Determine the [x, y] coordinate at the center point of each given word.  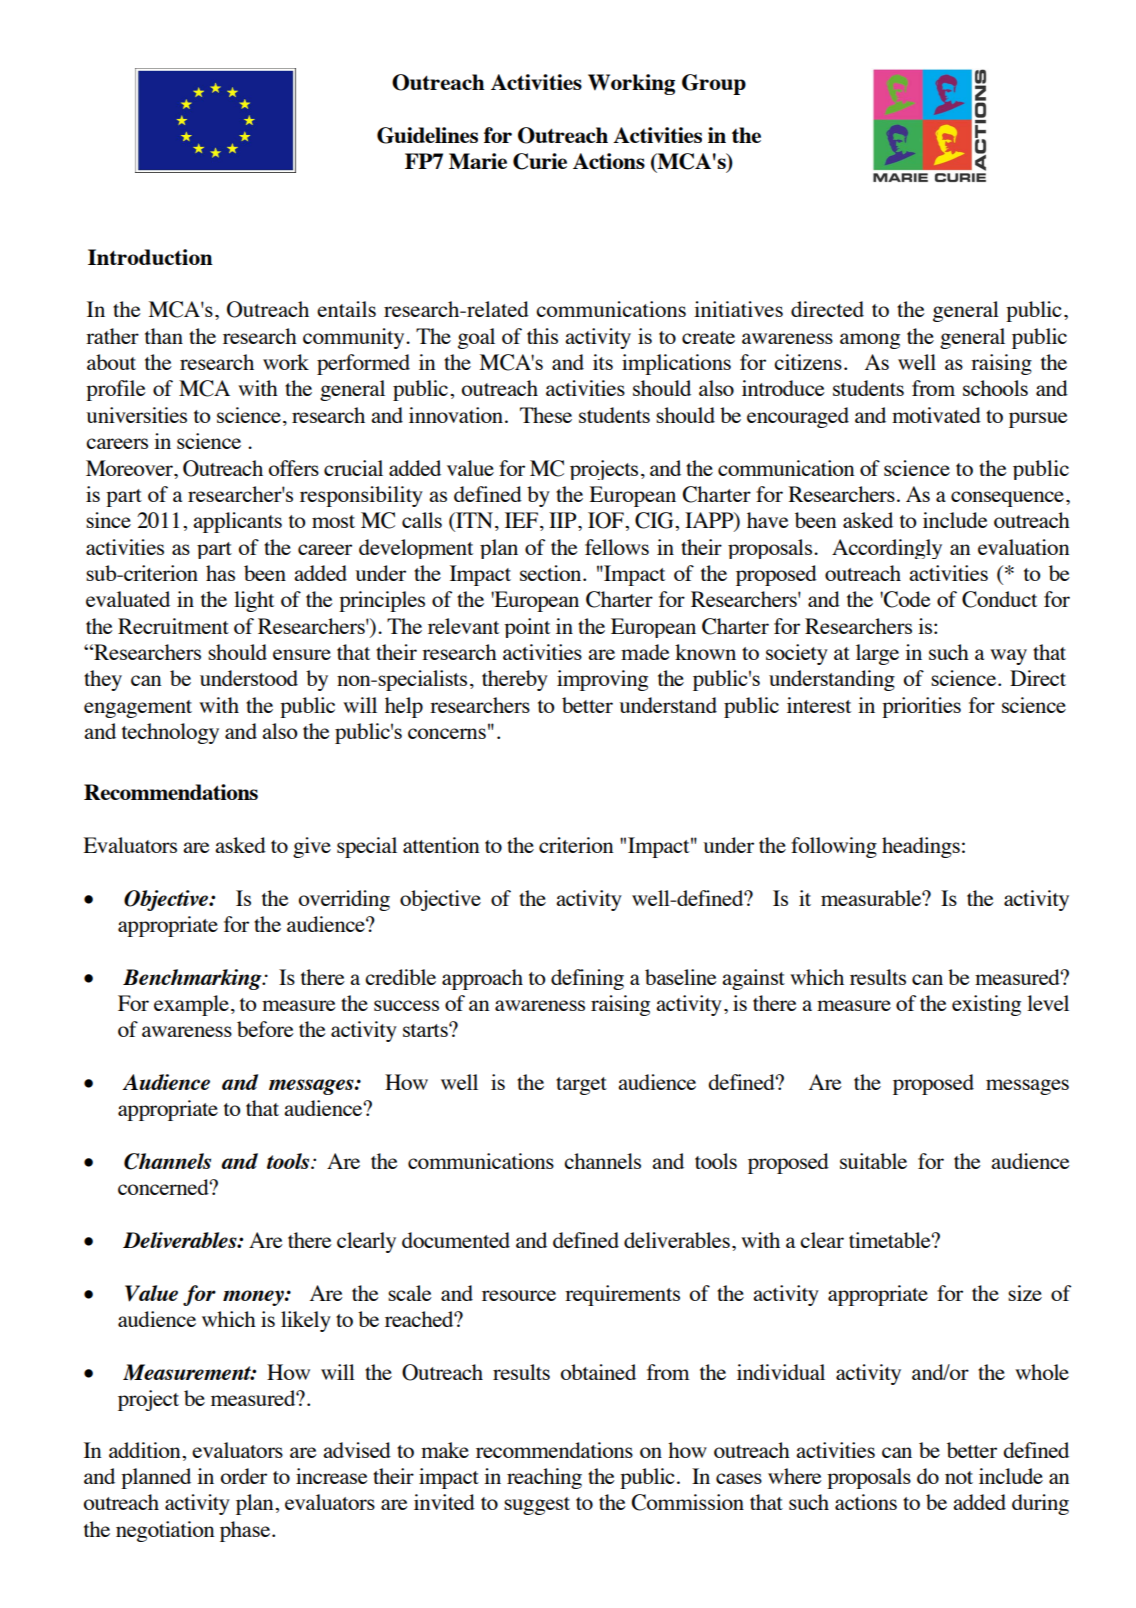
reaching [544, 1478]
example [191, 1005]
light [254, 601]
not [959, 1477]
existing [986, 1005]
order [243, 1476]
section [552, 573]
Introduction [150, 257]
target [581, 1086]
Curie [540, 161]
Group [714, 84]
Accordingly [887, 549]
